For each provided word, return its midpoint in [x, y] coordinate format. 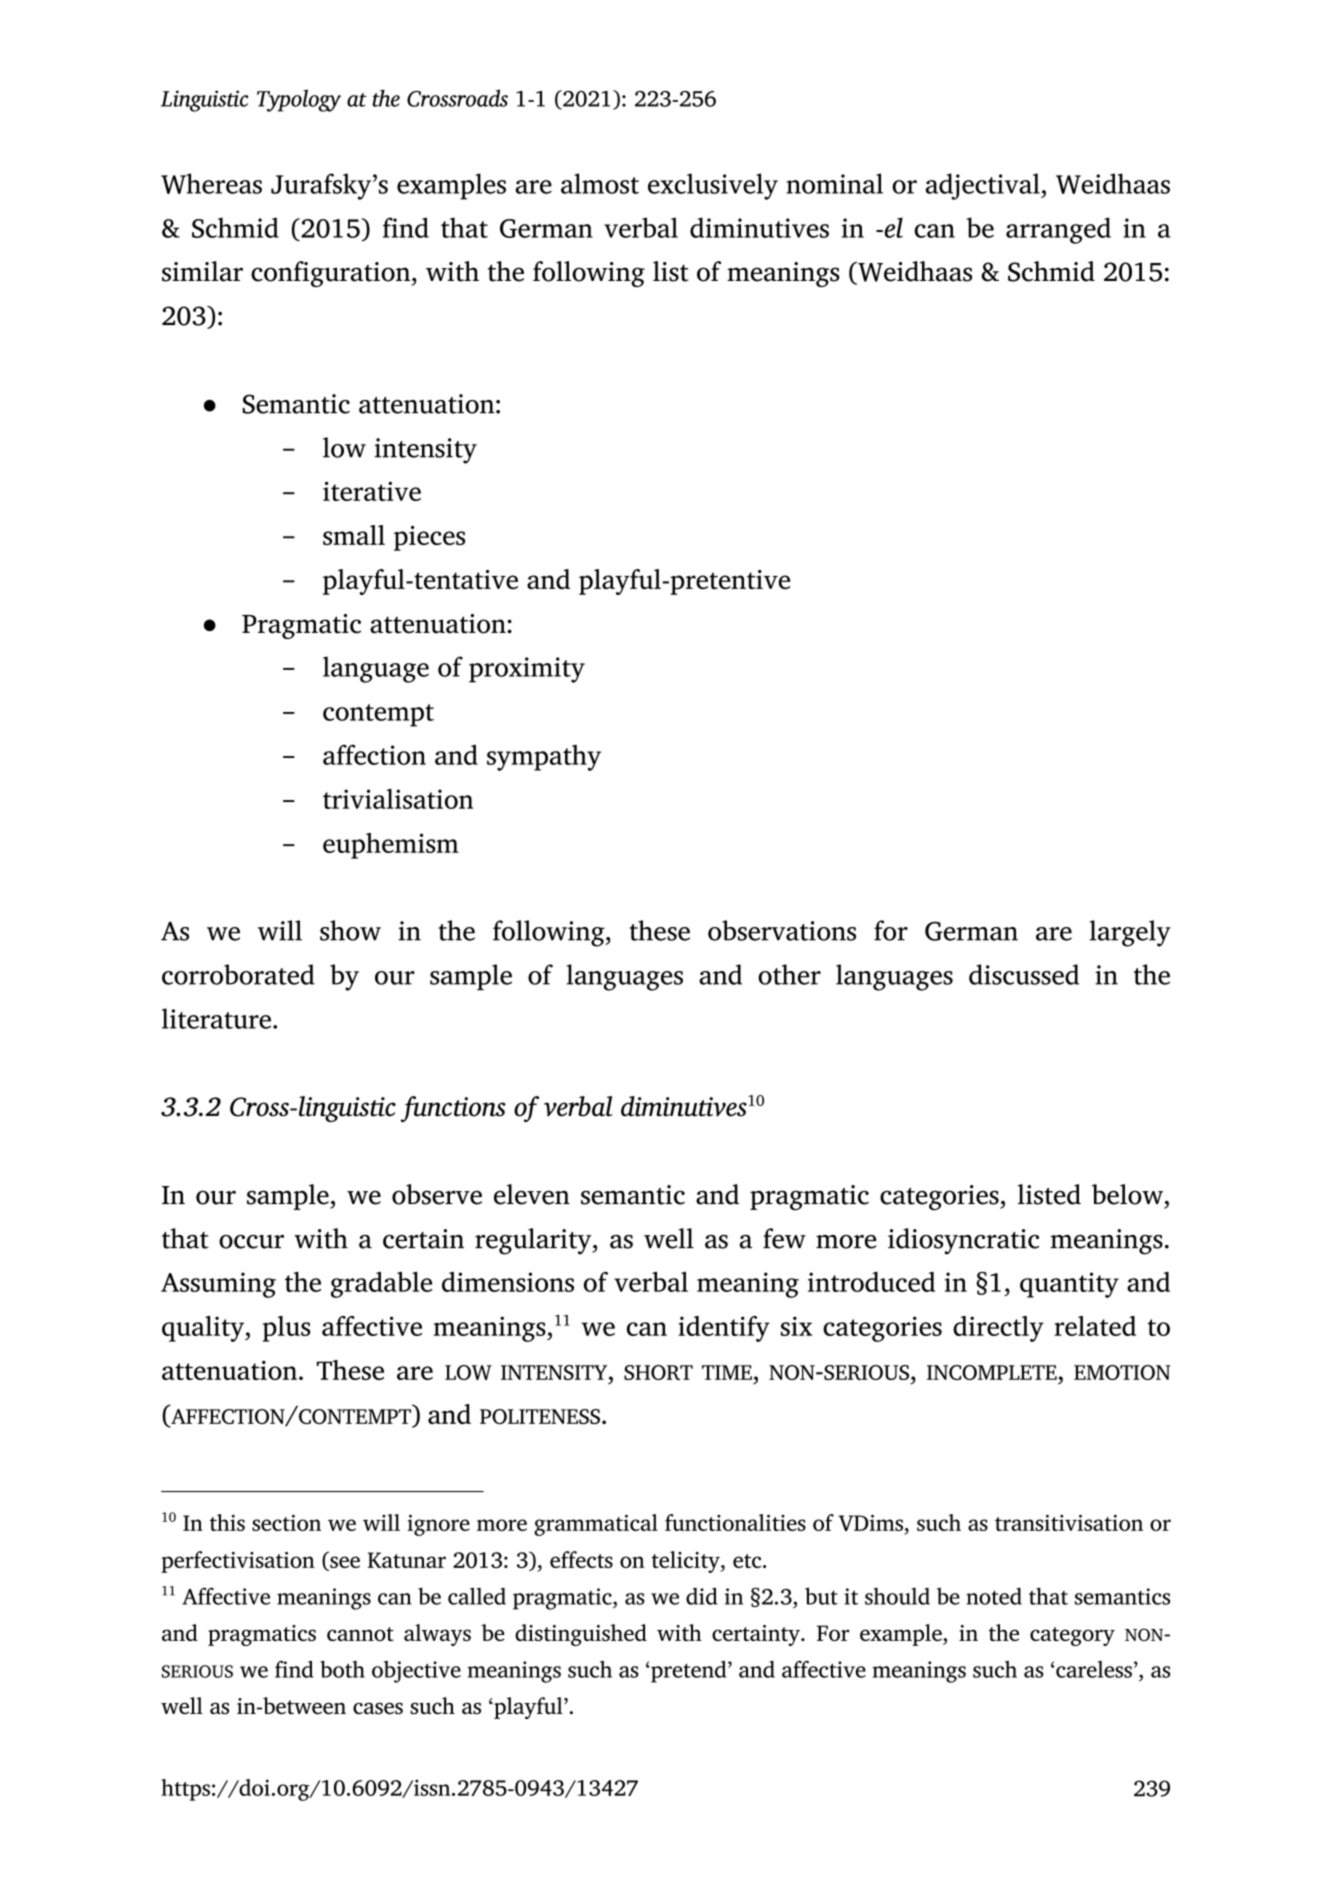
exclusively [713, 186]
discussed [1024, 974]
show [350, 930]
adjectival [984, 186]
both [342, 1669]
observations [782, 930]
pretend [689, 1672]
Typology [299, 100]
